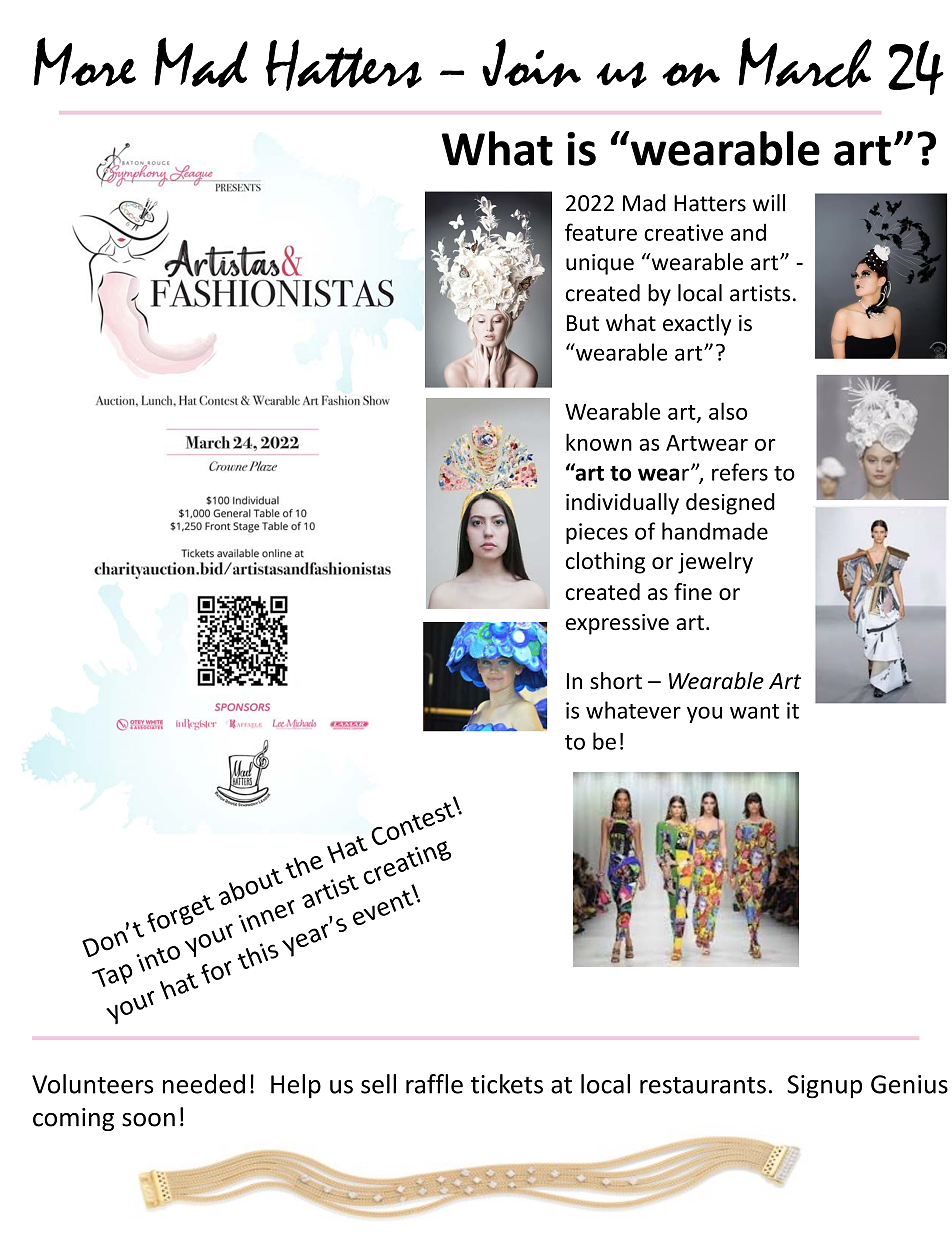 This screenshot has width=952, height=1233. What do you see at coordinates (824, 1087) in the screenshot?
I see `Signup` at bounding box center [824, 1087].
